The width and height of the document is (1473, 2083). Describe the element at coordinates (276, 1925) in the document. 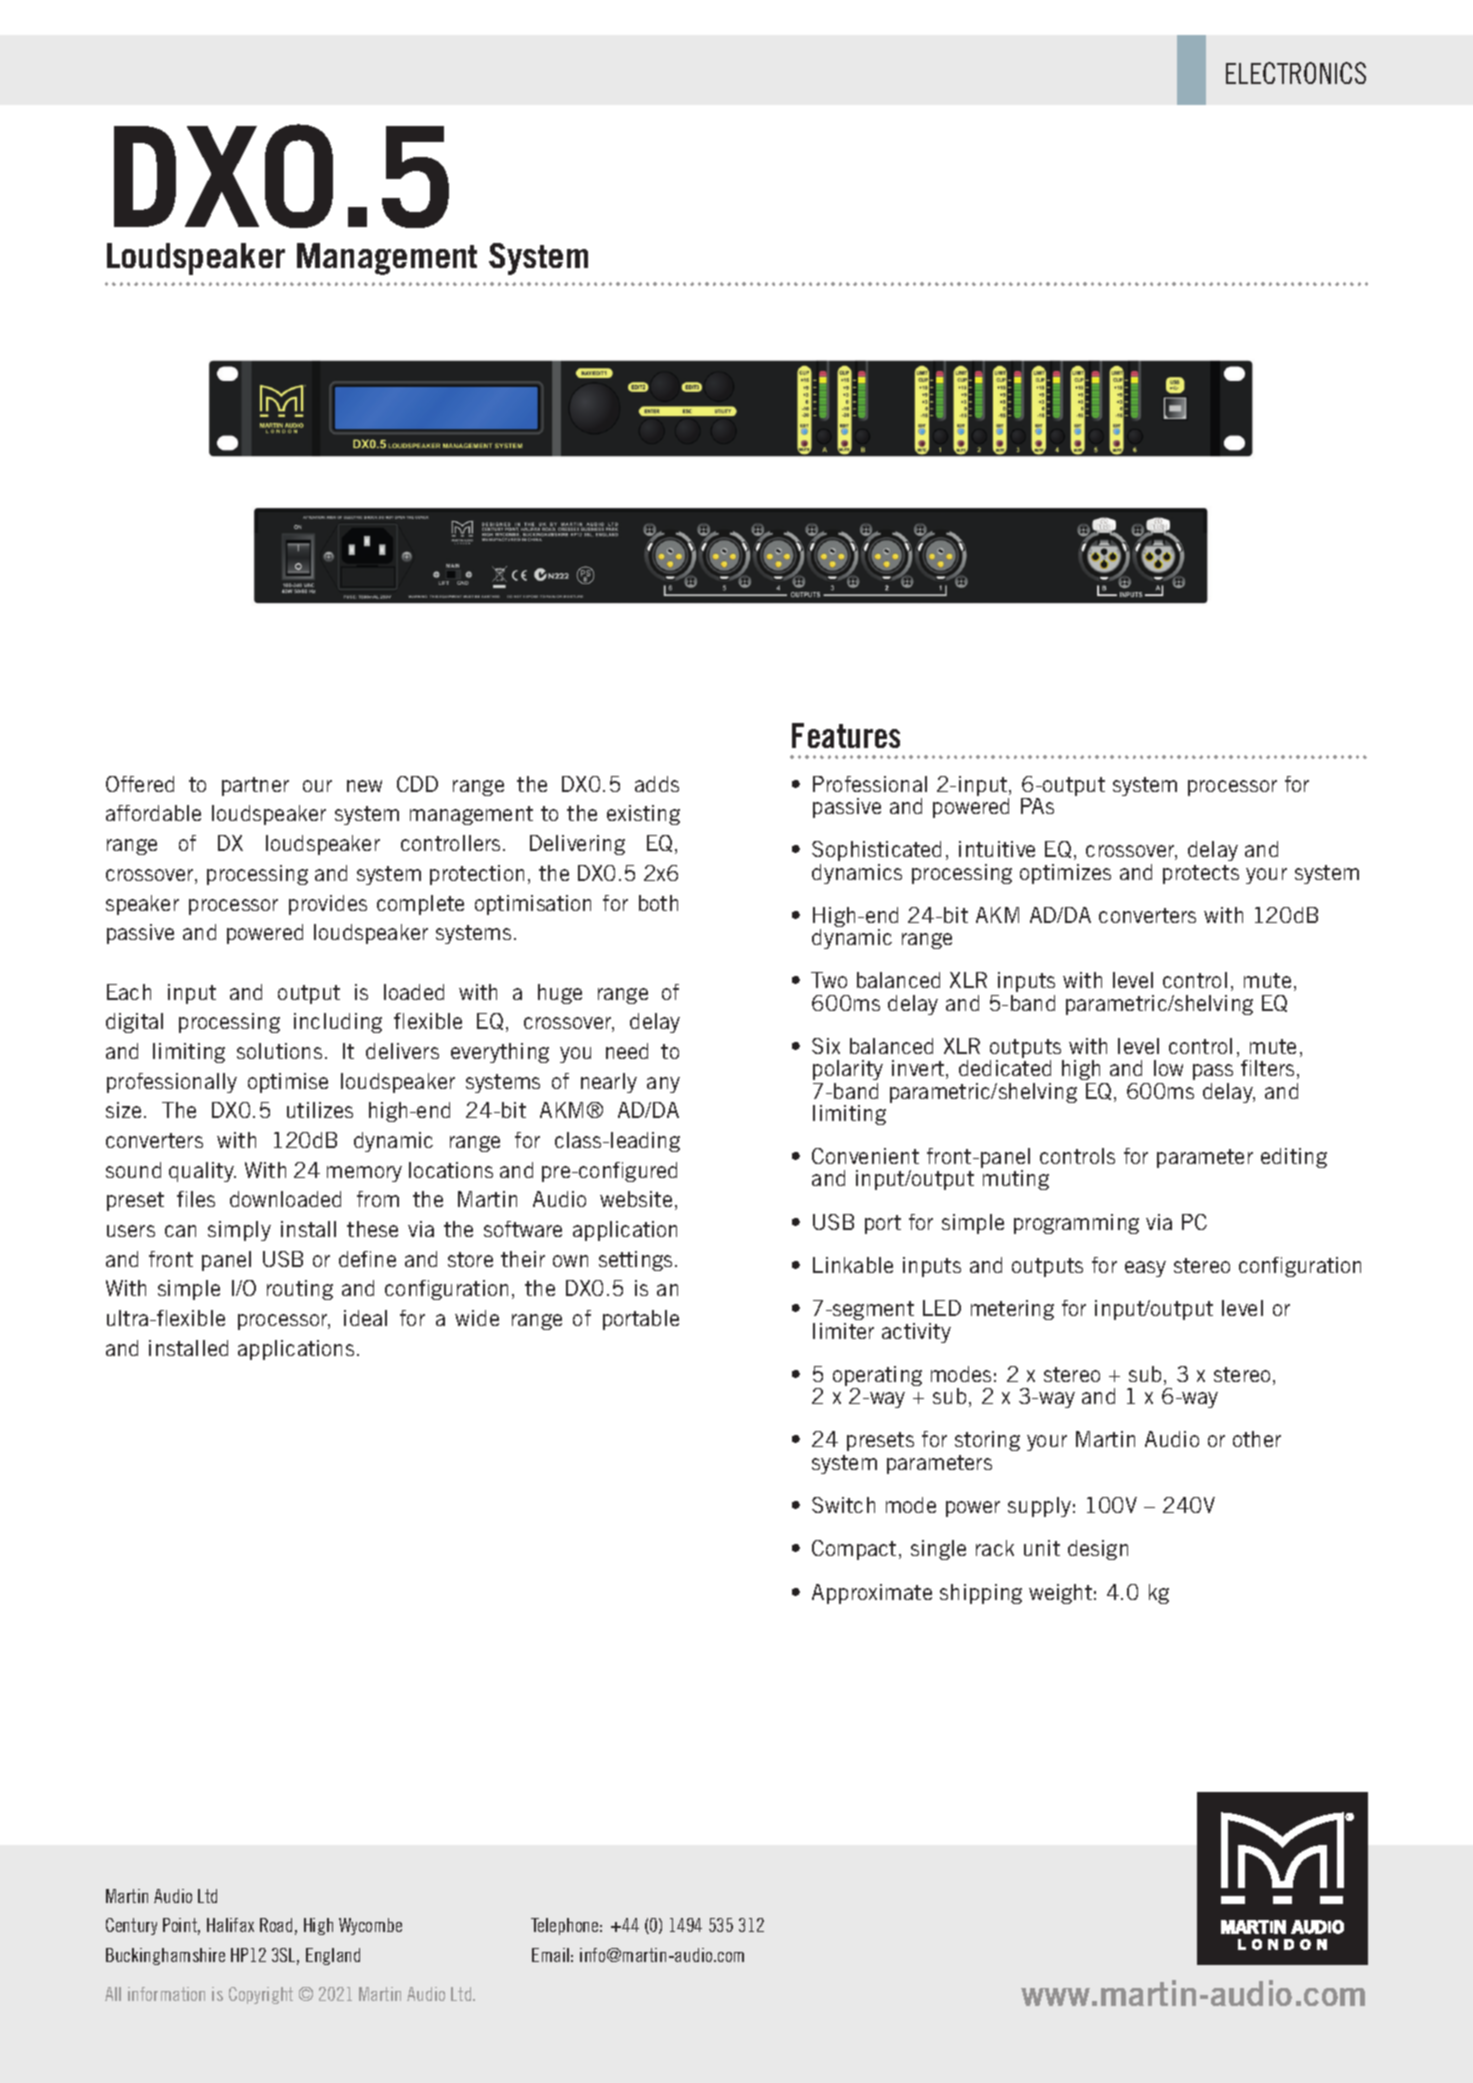

I see `Road` at that location.
